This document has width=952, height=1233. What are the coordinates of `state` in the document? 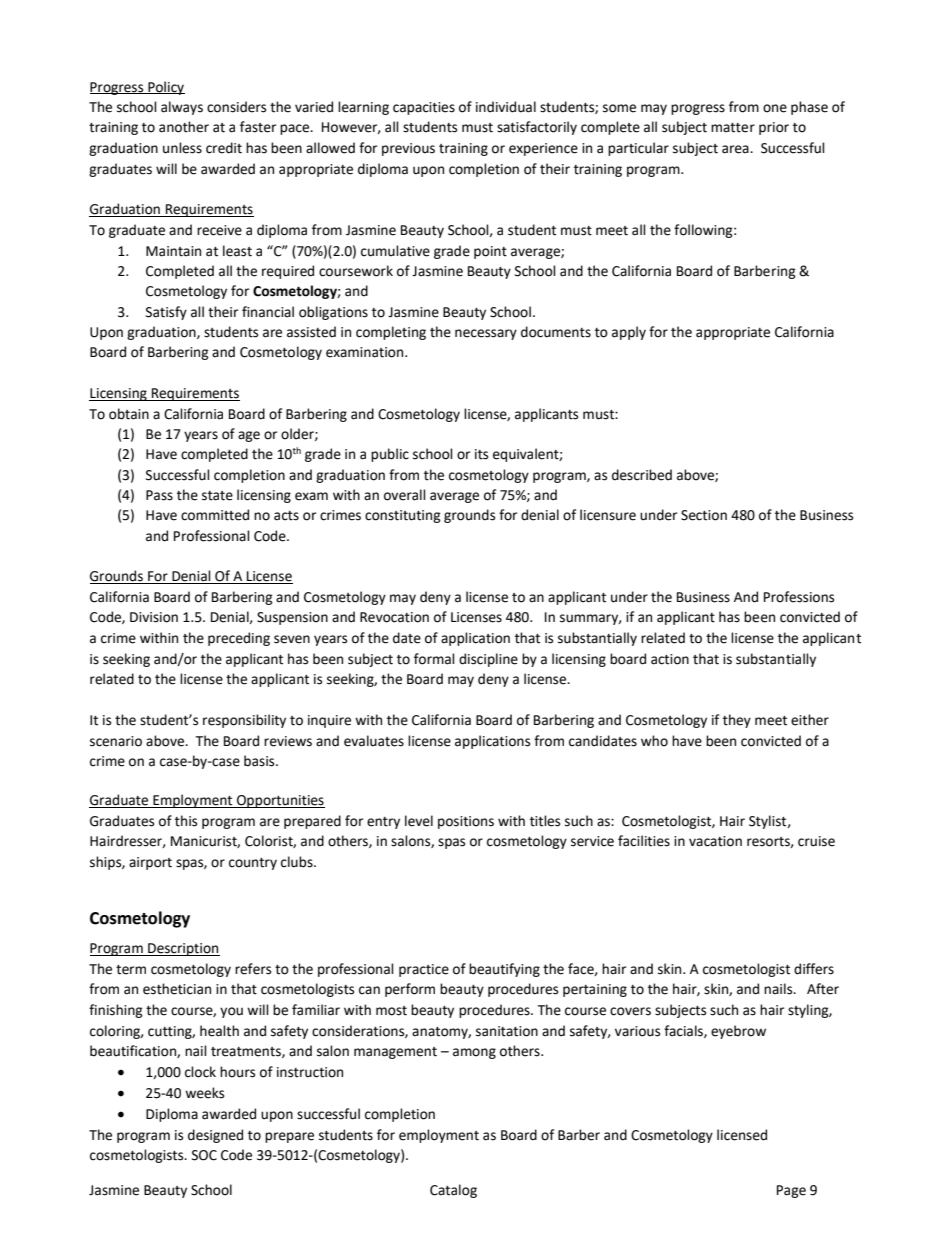 It's located at (217, 496).
